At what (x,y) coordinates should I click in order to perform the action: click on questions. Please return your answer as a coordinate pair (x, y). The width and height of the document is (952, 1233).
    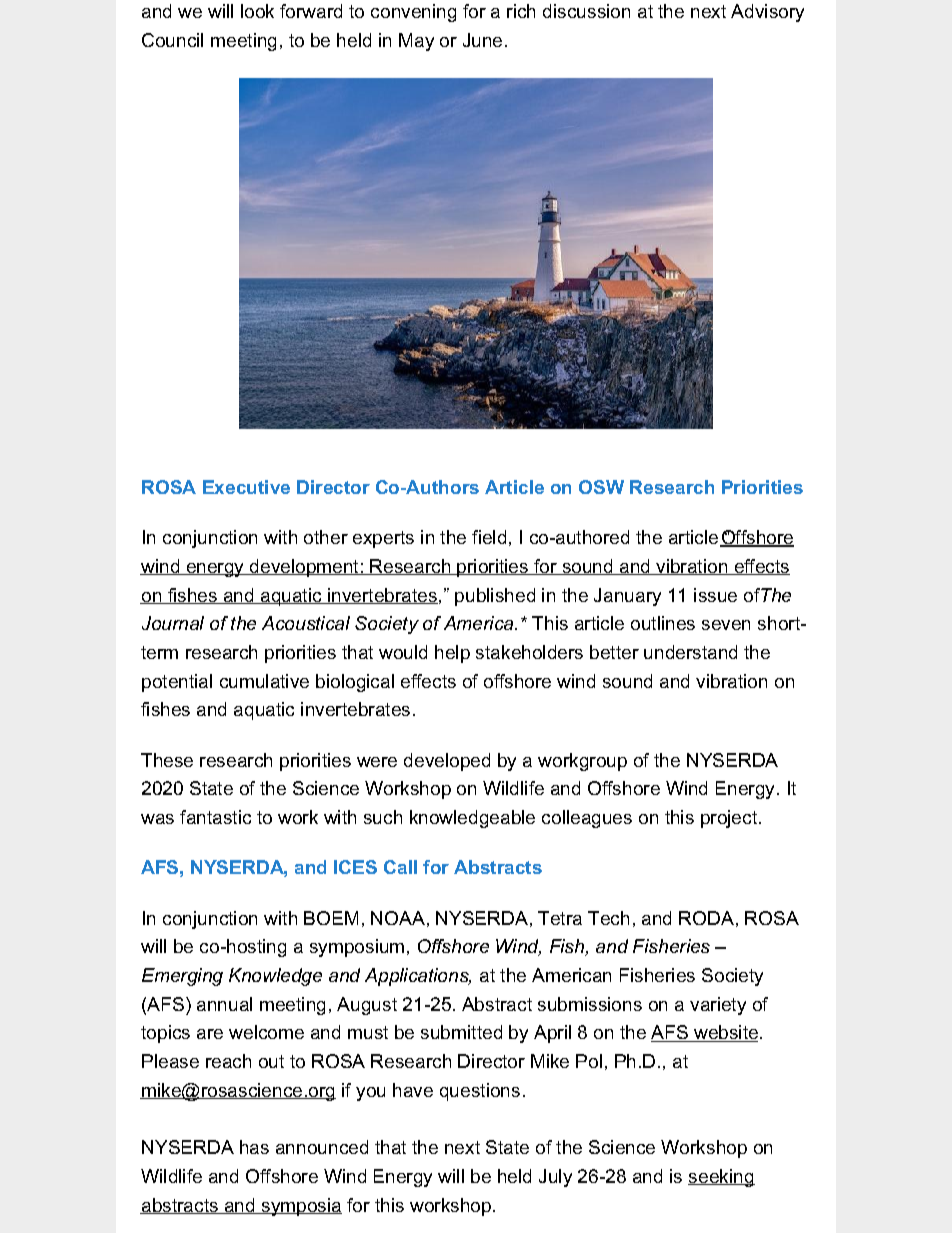
    Looking at the image, I should click on (480, 1092).
